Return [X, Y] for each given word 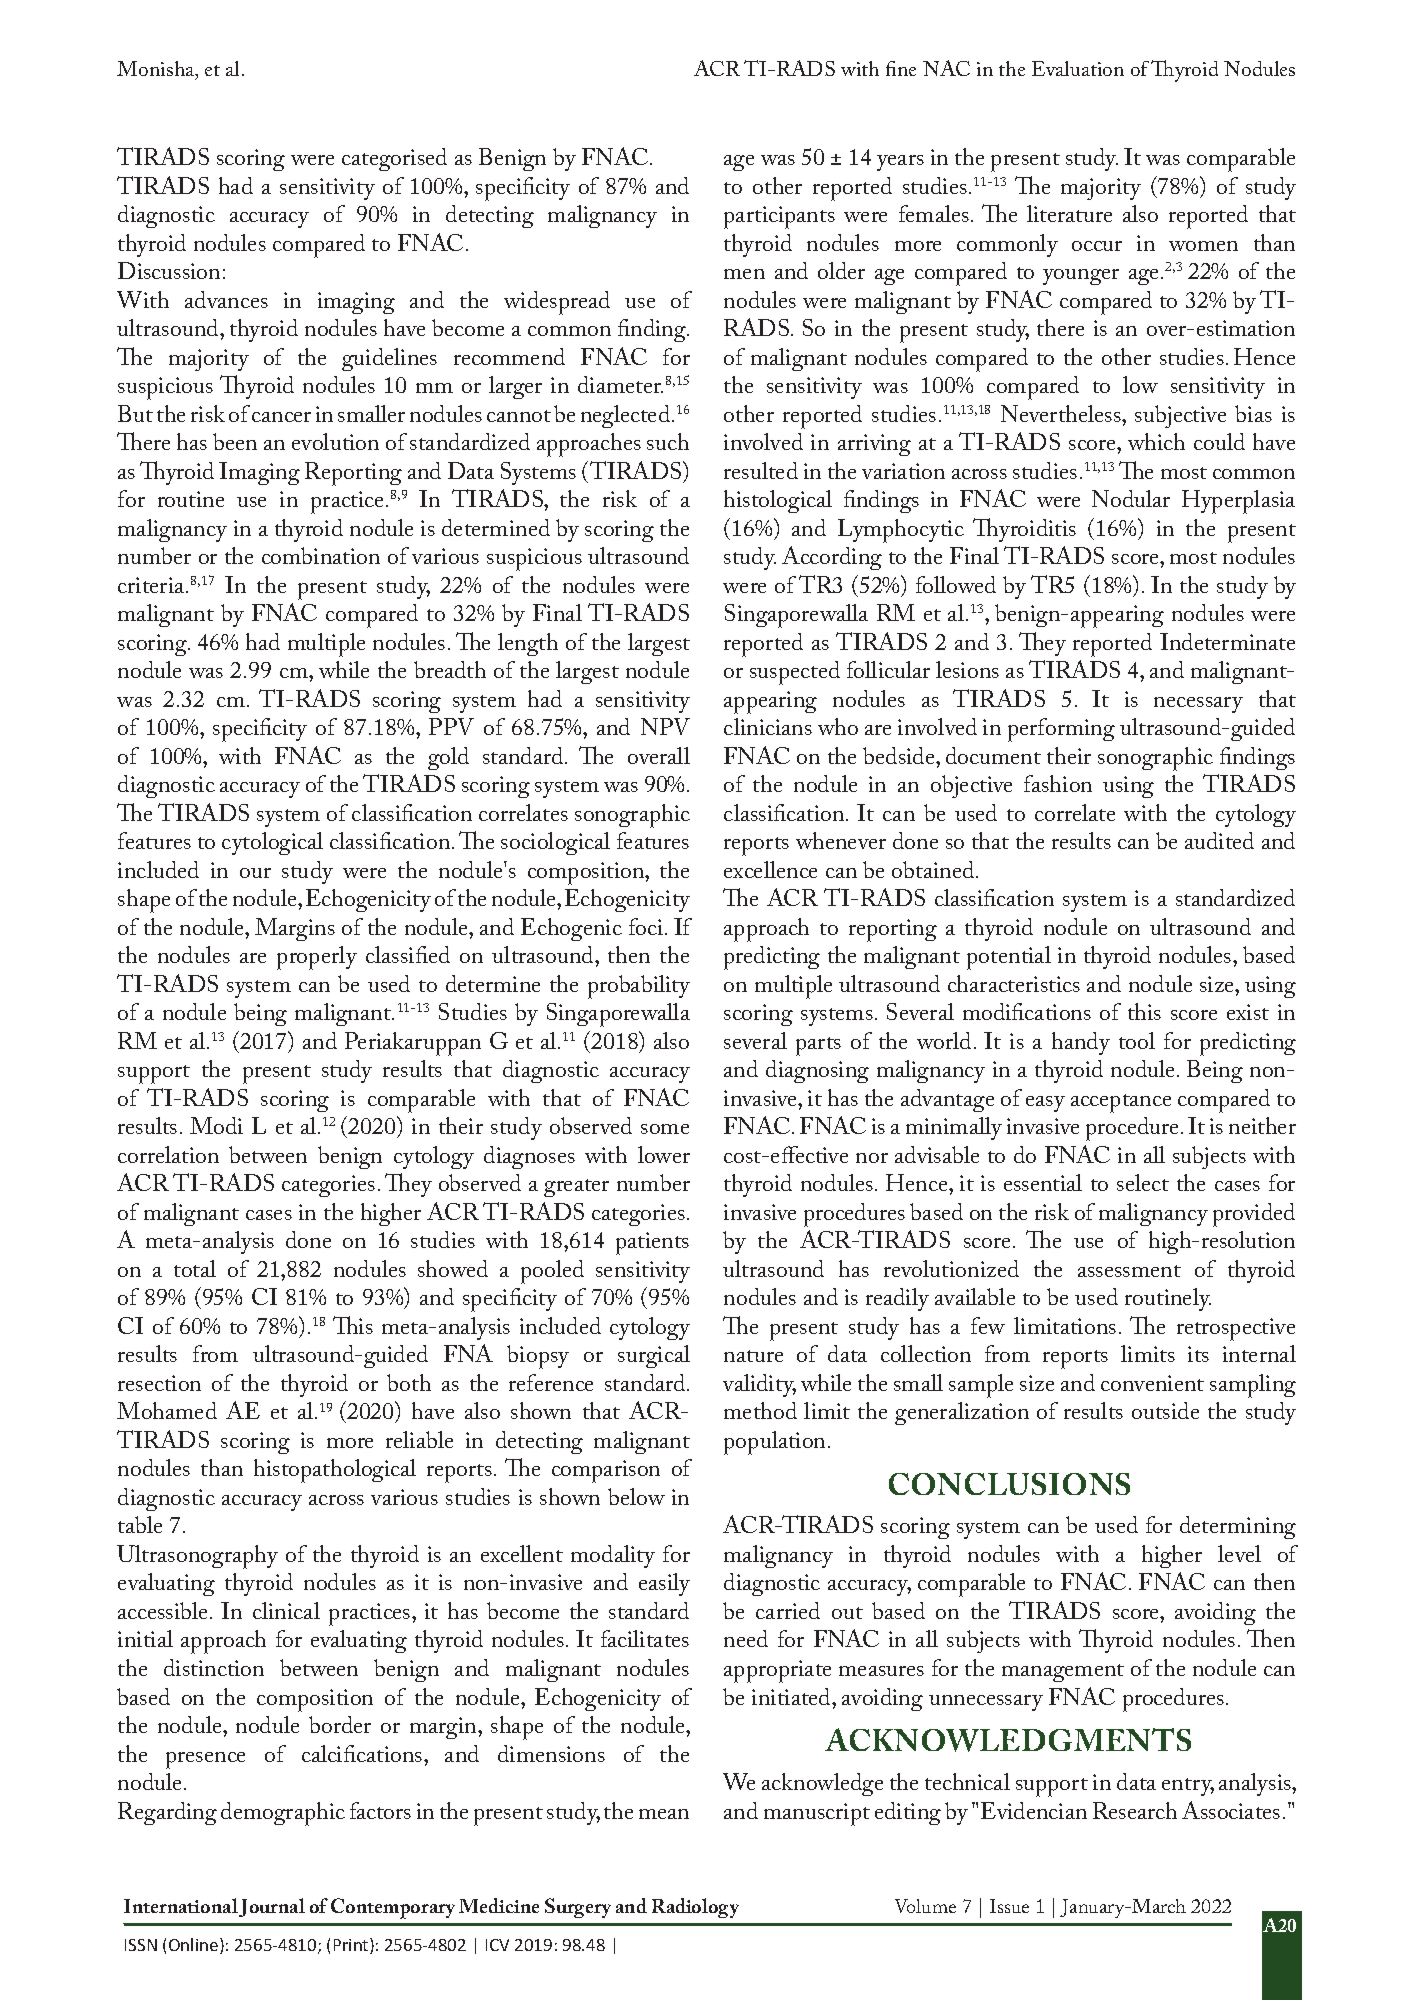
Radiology [695, 1908]
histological [778, 501]
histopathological [335, 1471]
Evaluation [1078, 68]
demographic [283, 1814]
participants [779, 217]
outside [1165, 1410]
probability [639, 987]
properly [317, 958]
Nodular [1131, 498]
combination [321, 555]
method [760, 1410]
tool [1137, 1040]
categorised [394, 159]
